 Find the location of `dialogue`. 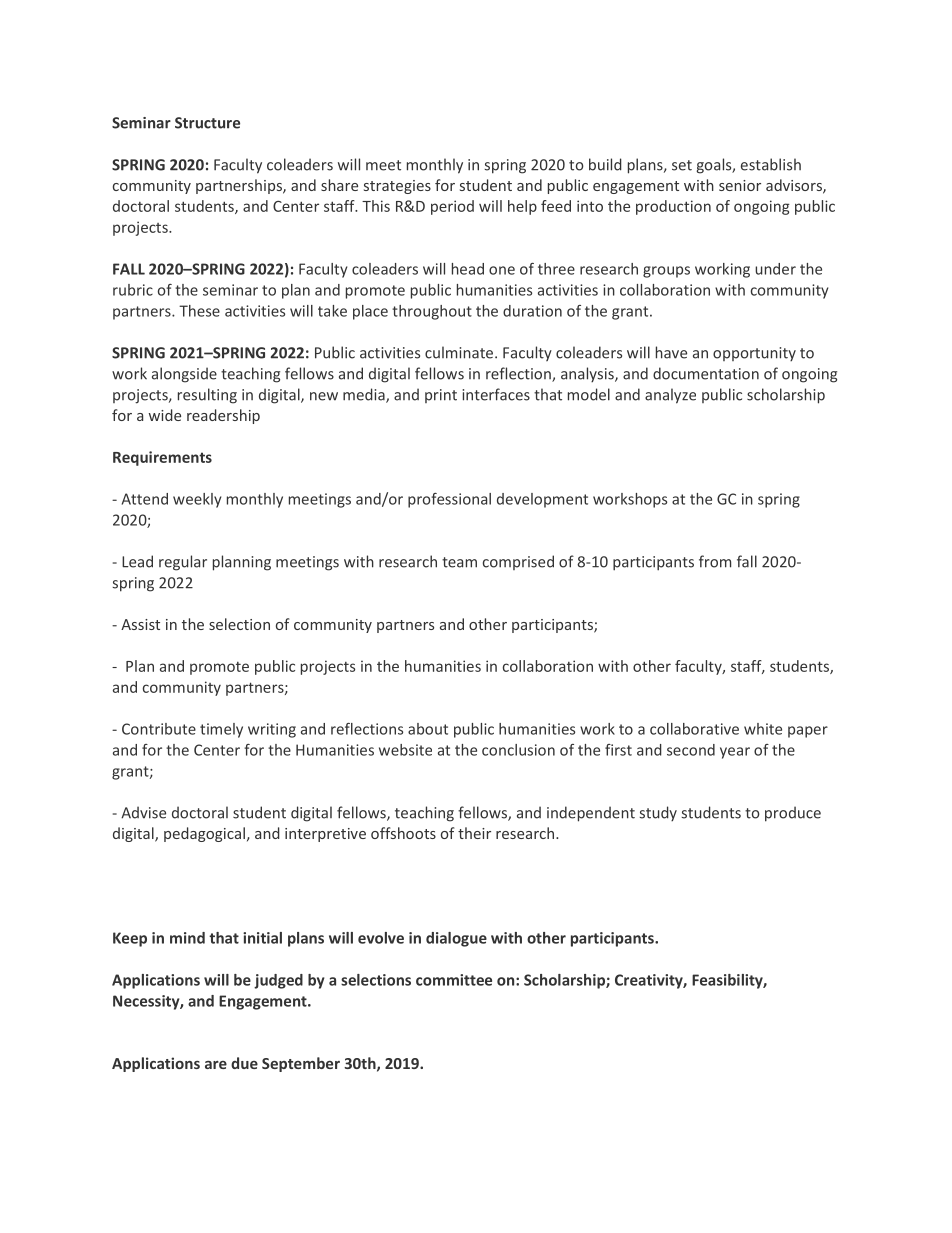

dialogue is located at coordinates (456, 939).
